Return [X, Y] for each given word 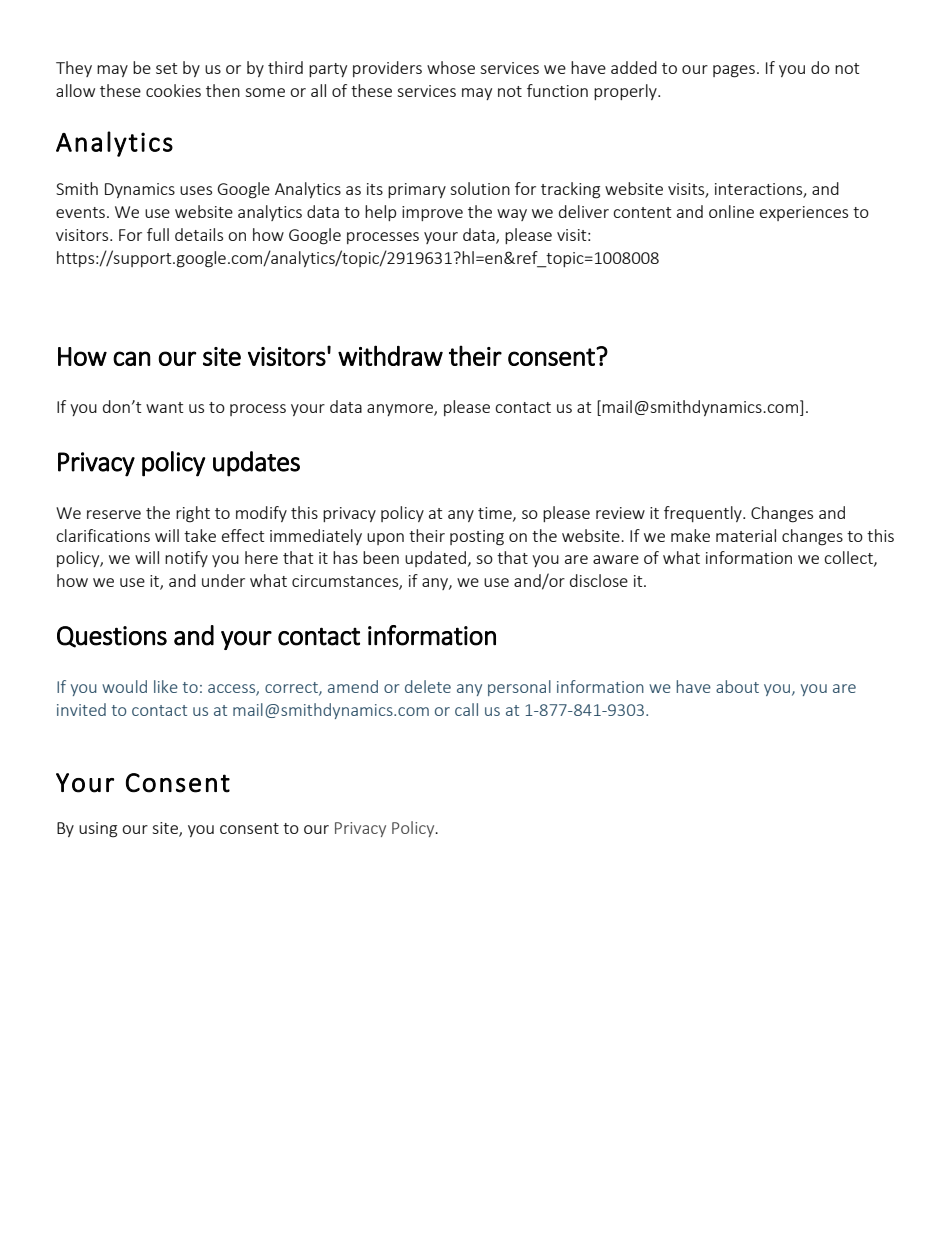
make [690, 535]
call [466, 709]
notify [186, 559]
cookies [173, 90]
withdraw [390, 355]
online [731, 211]
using [98, 830]
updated [435, 559]
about [737, 686]
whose [451, 67]
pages [734, 71]
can [132, 358]
